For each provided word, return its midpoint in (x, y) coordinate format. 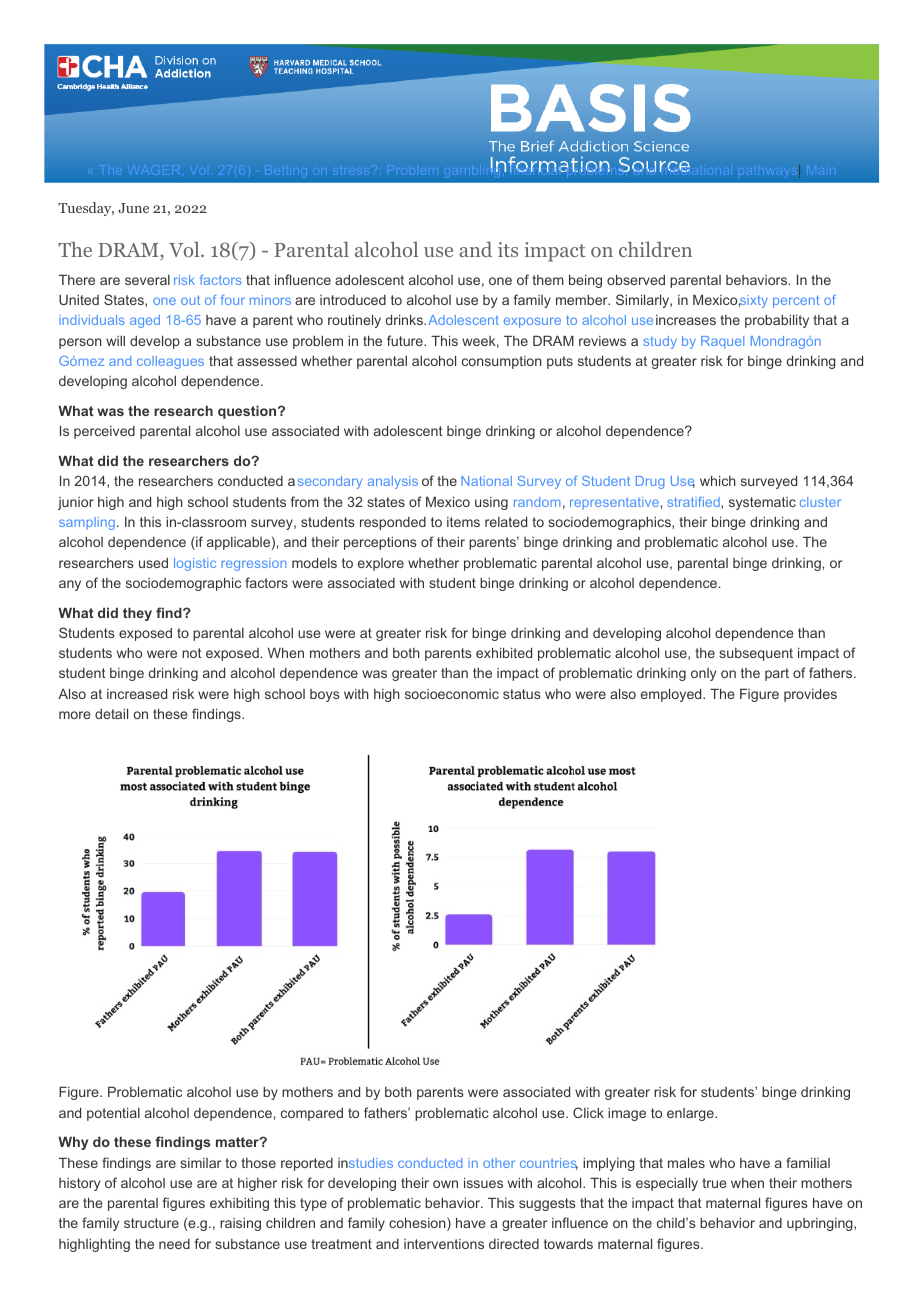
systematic (762, 503)
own (445, 1184)
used (153, 563)
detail (111, 714)
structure (151, 1223)
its (508, 249)
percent (796, 301)
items (463, 522)
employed (672, 695)
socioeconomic (452, 694)
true (714, 1183)
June (133, 208)
